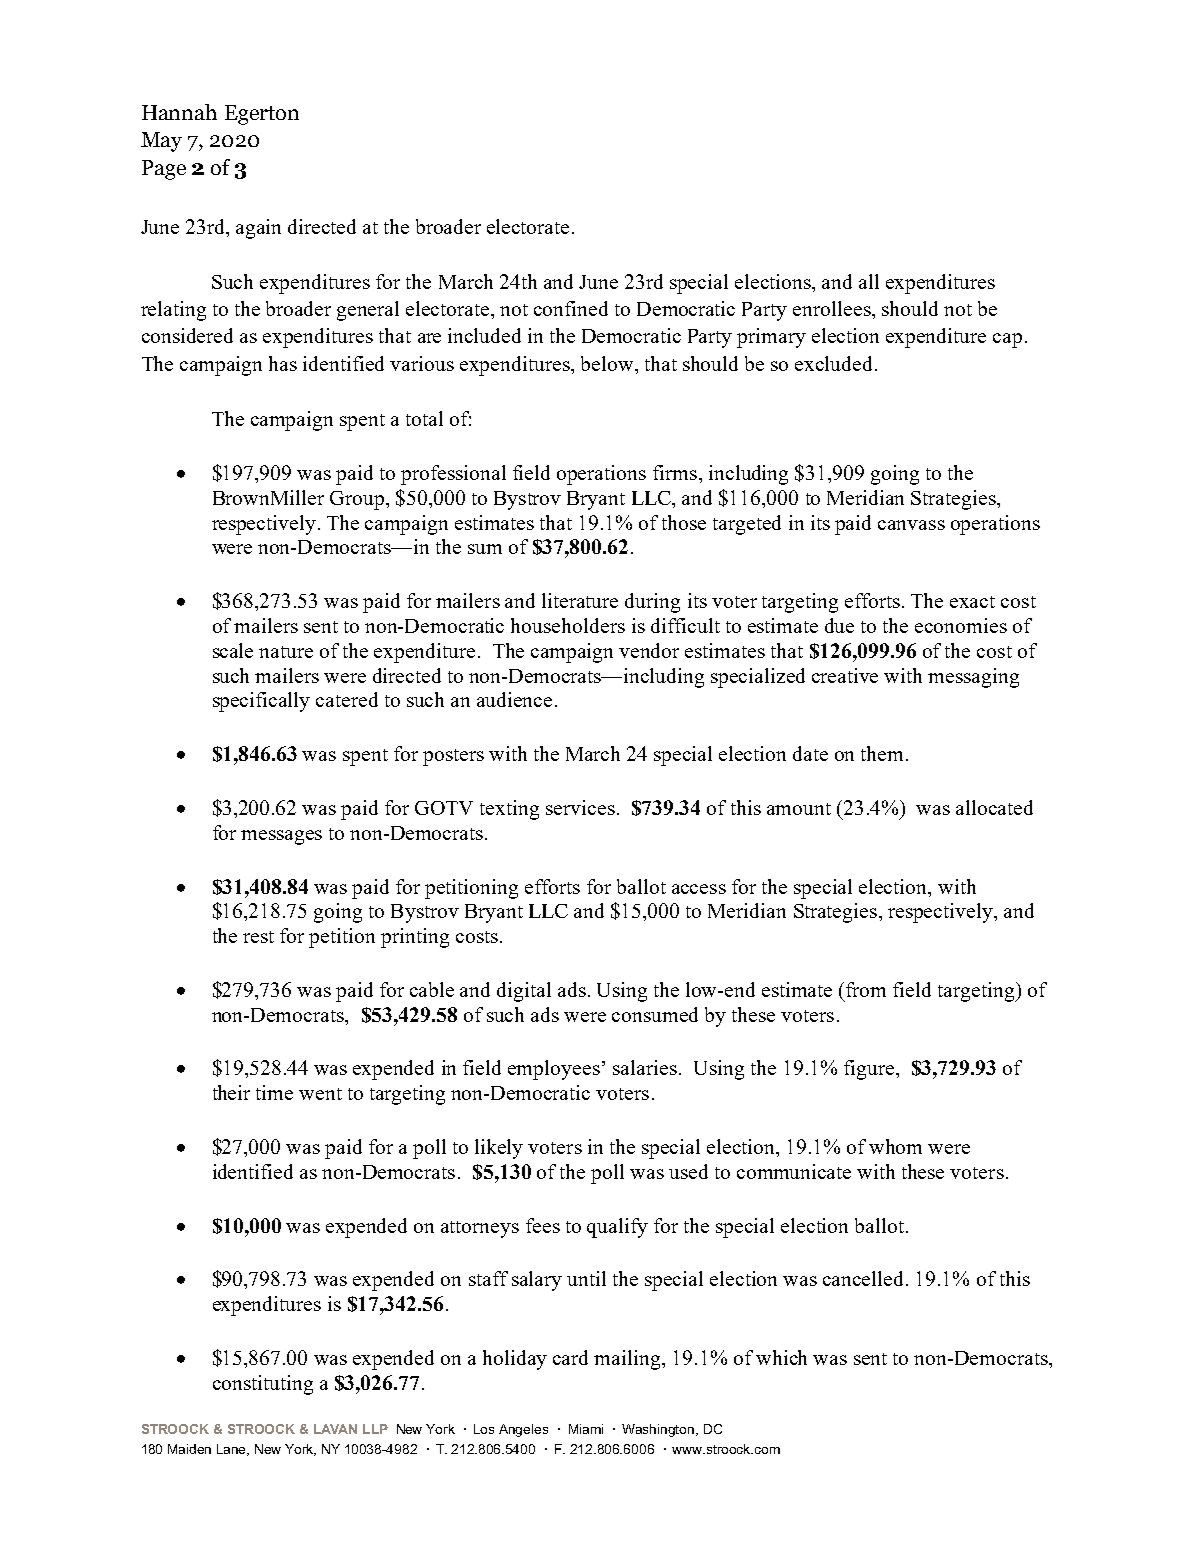  What do you see at coordinates (274, 1092) in the screenshot?
I see `time` at bounding box center [274, 1092].
